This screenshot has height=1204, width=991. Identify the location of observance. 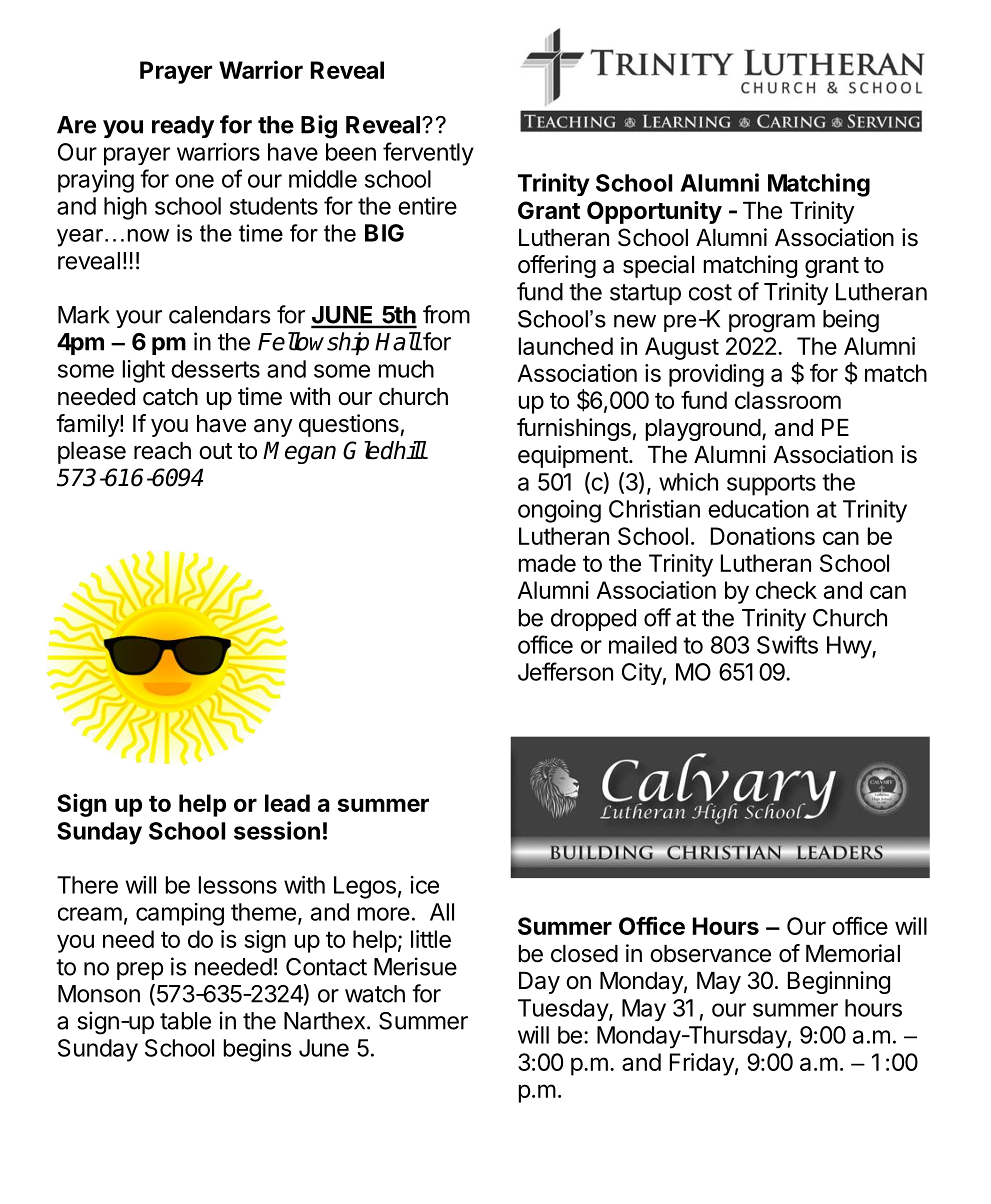
(710, 954).
